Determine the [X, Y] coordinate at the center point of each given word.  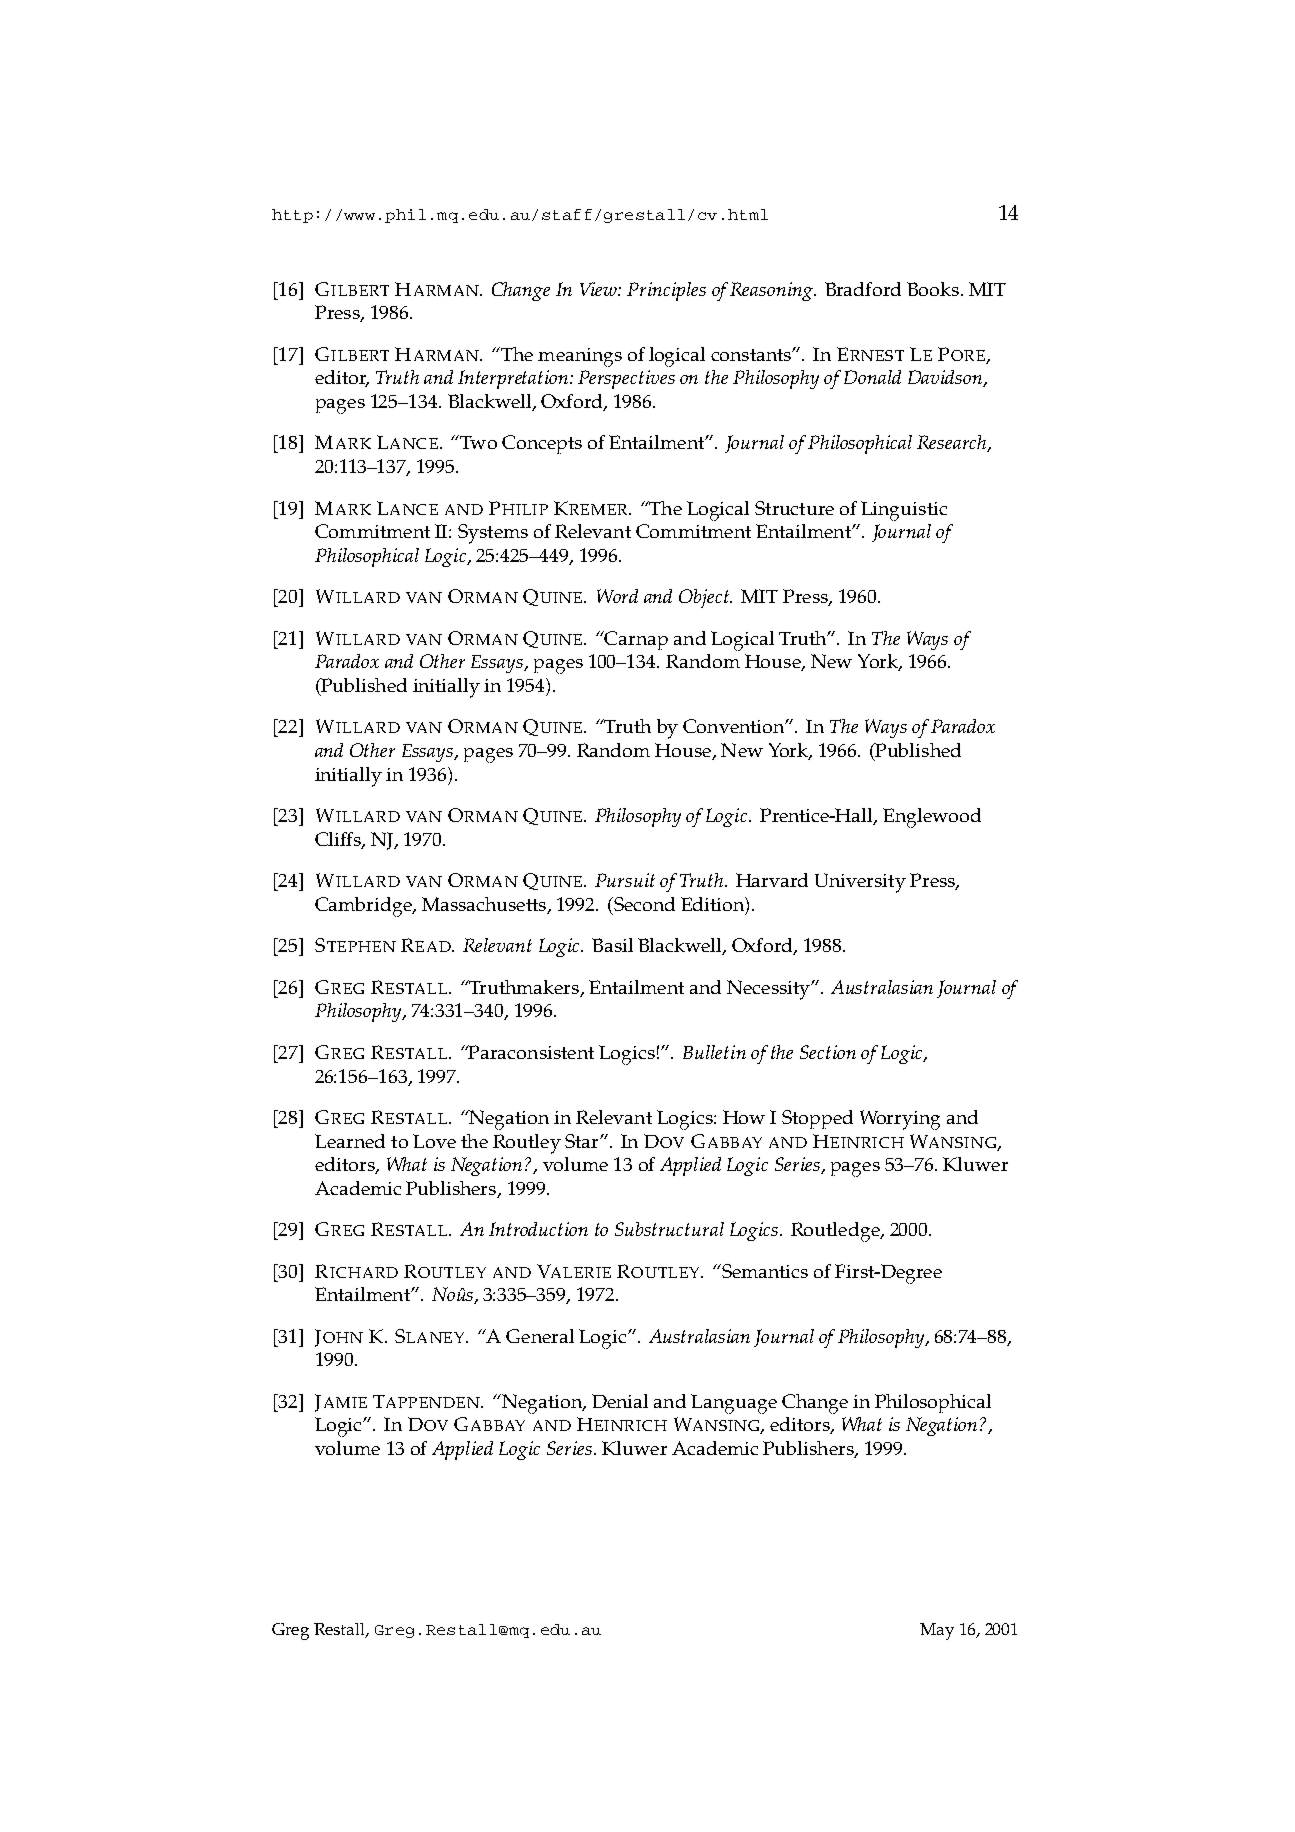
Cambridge [364, 907]
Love [434, 1141]
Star [583, 1141]
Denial [620, 1401]
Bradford [863, 289]
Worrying [900, 1120]
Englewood [932, 818]
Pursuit [625, 880]
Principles [666, 291]
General [540, 1336]
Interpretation [513, 379]
